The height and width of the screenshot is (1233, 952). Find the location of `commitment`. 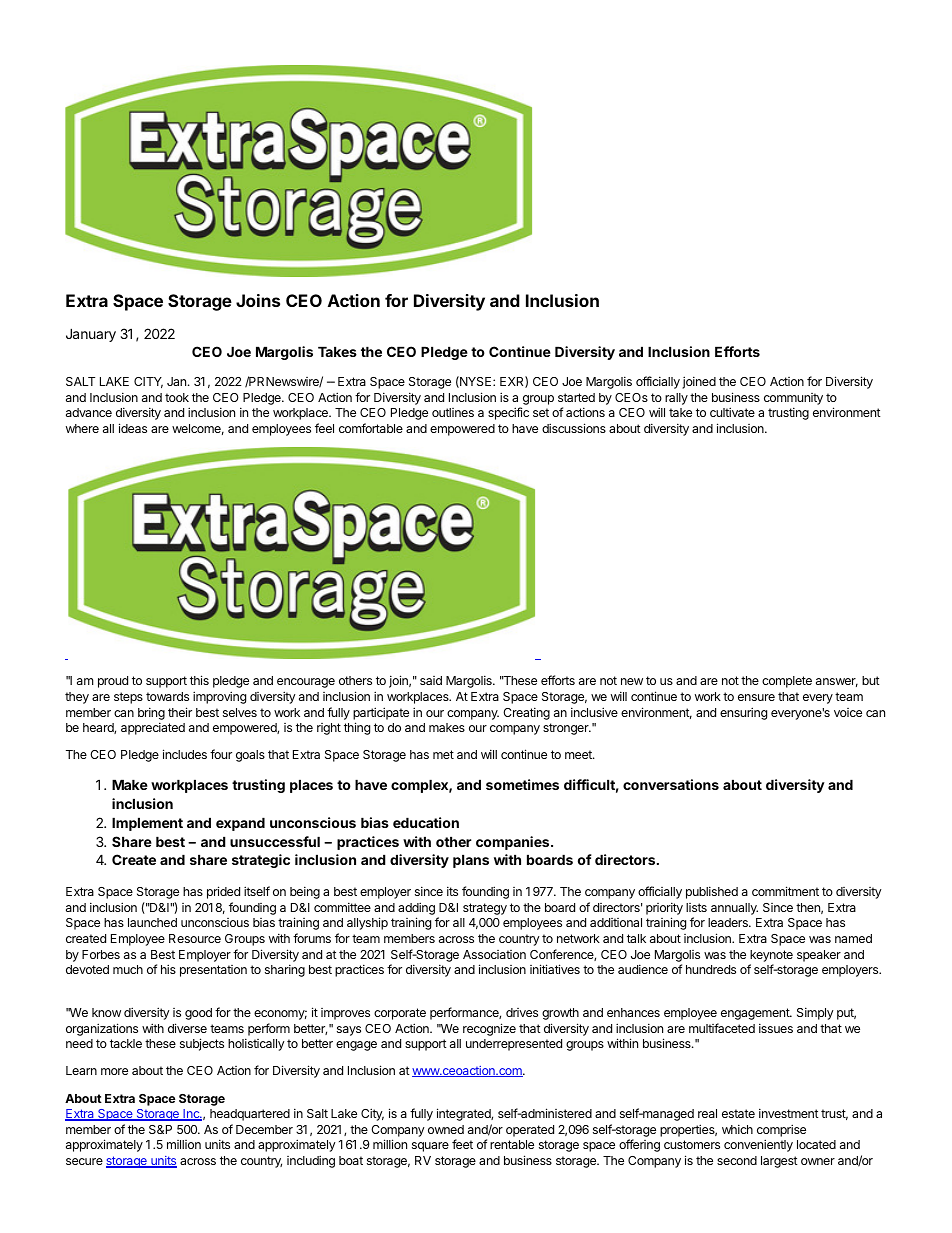

commitment is located at coordinates (785, 891).
